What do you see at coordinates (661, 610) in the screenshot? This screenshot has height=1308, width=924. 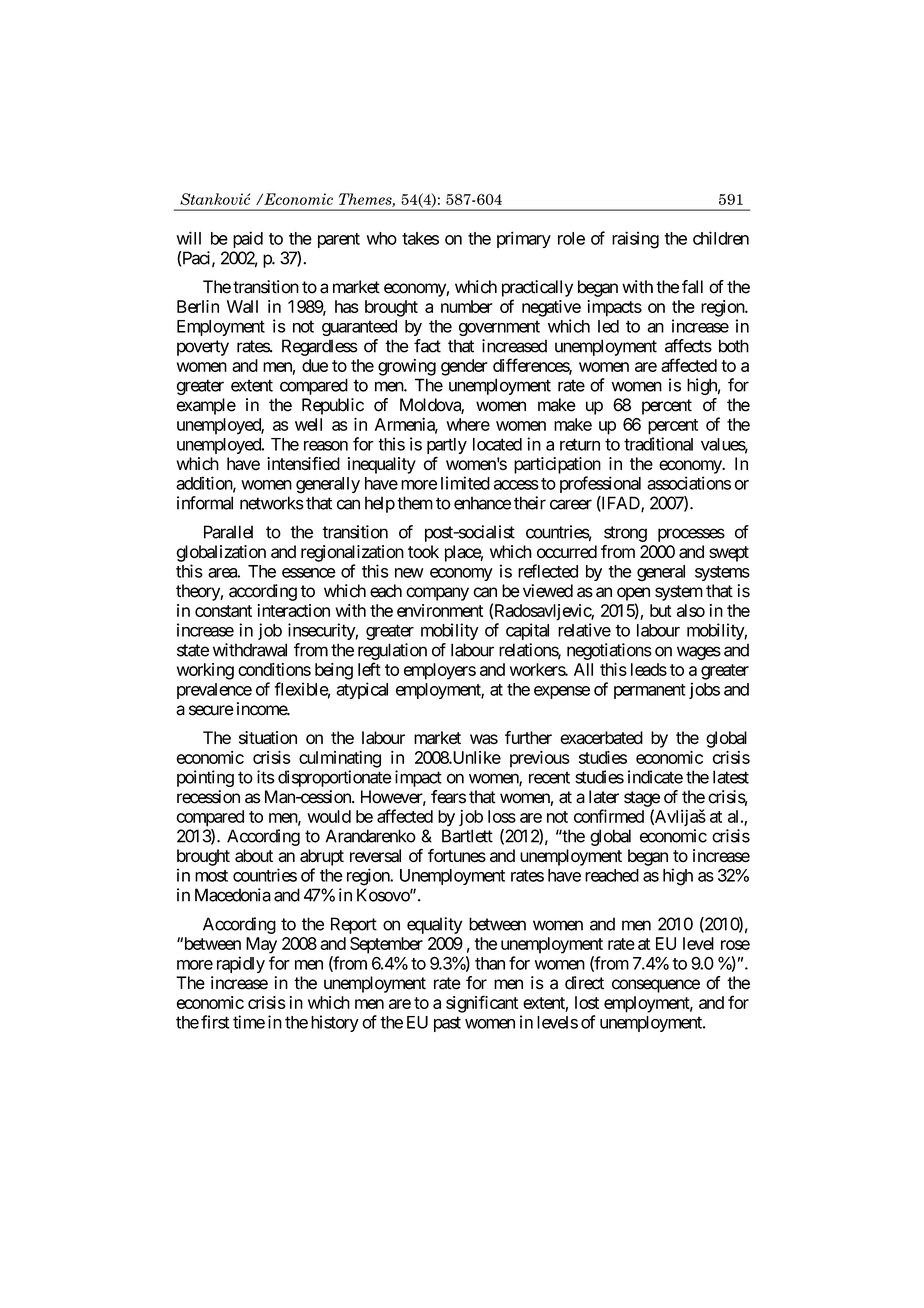 I see `but` at bounding box center [661, 610].
